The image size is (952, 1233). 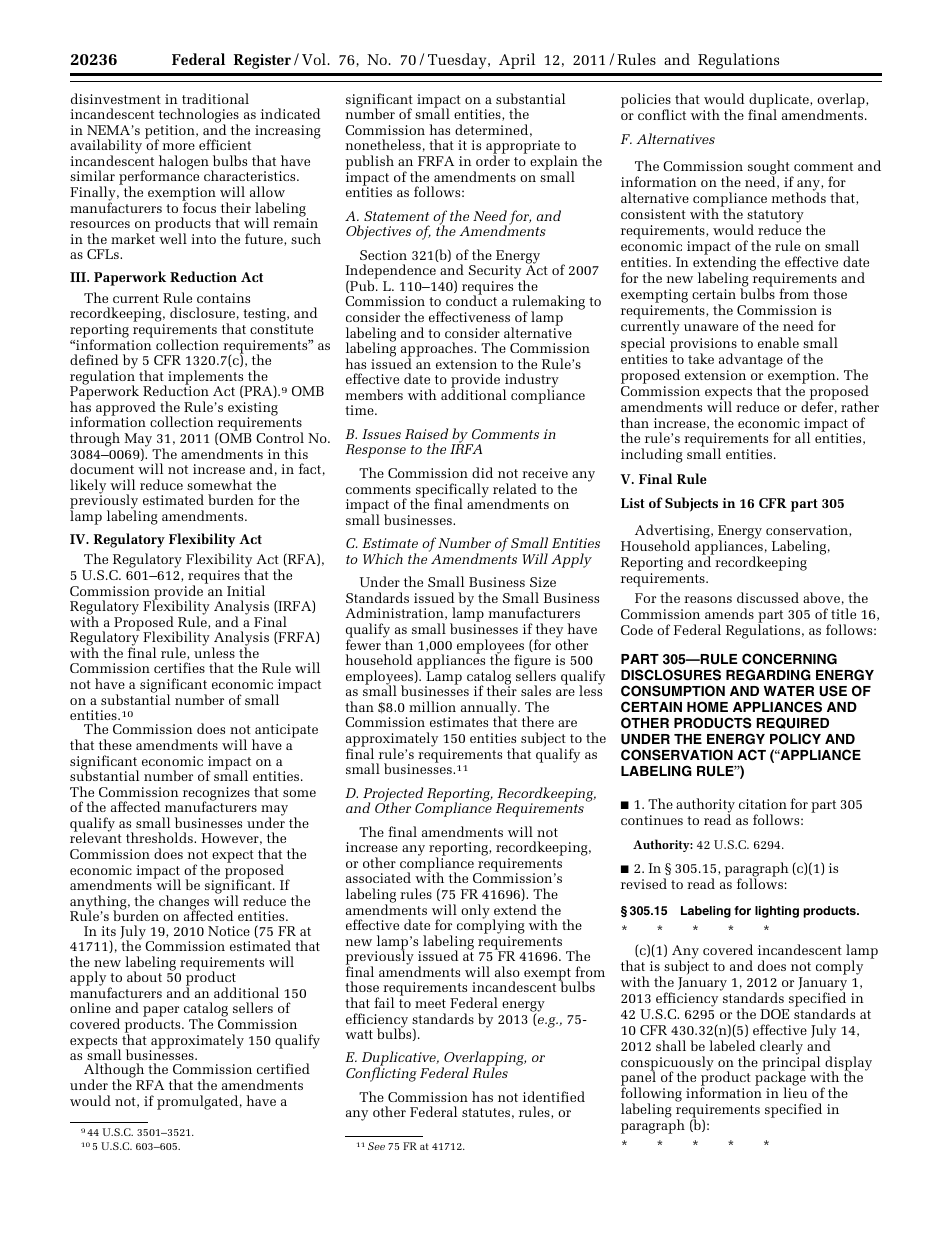 I want to click on Projected, so click(x=394, y=795).
